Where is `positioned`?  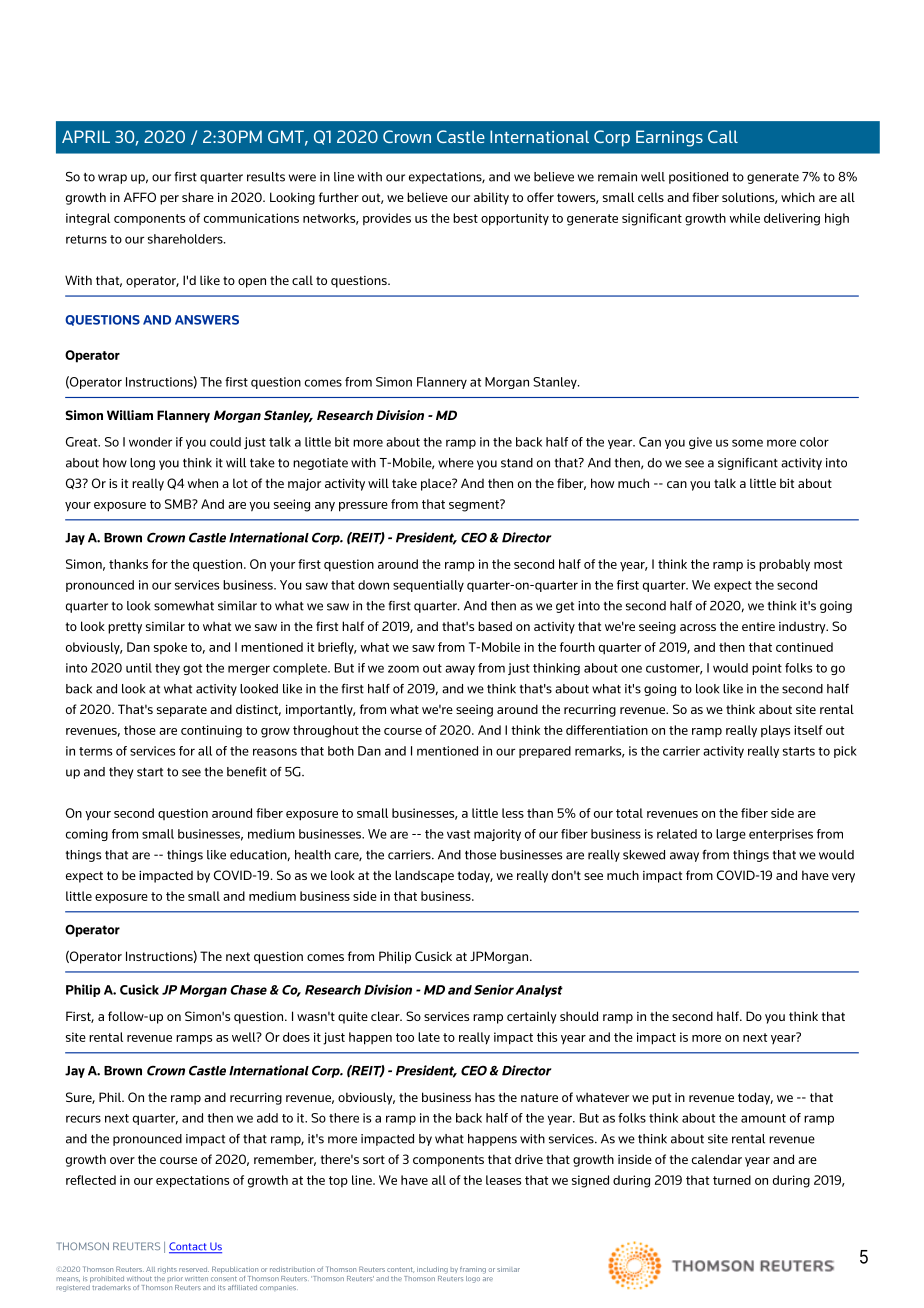 positioned is located at coordinates (698, 178).
